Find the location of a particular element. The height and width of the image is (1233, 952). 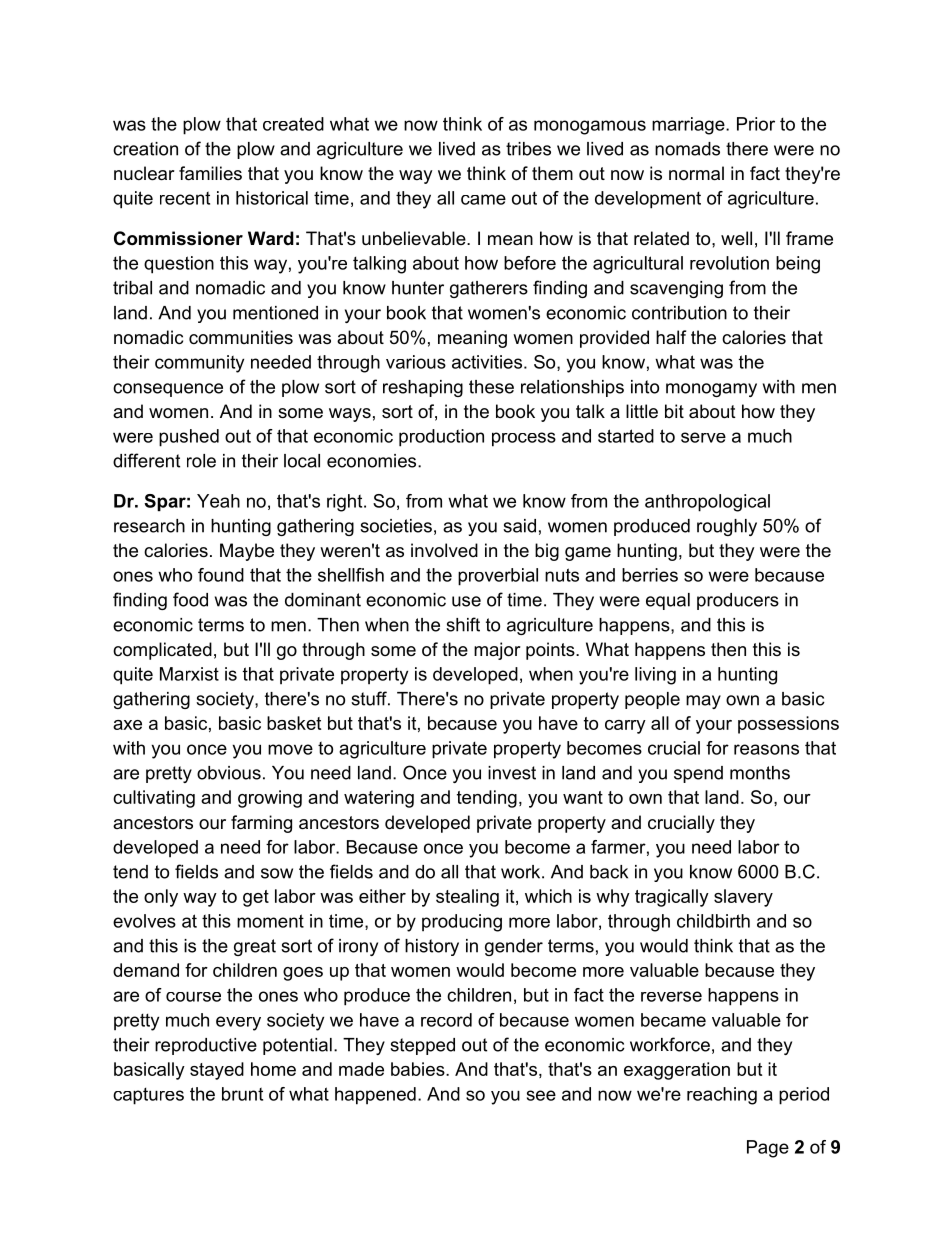

brunt is located at coordinates (242, 1094).
